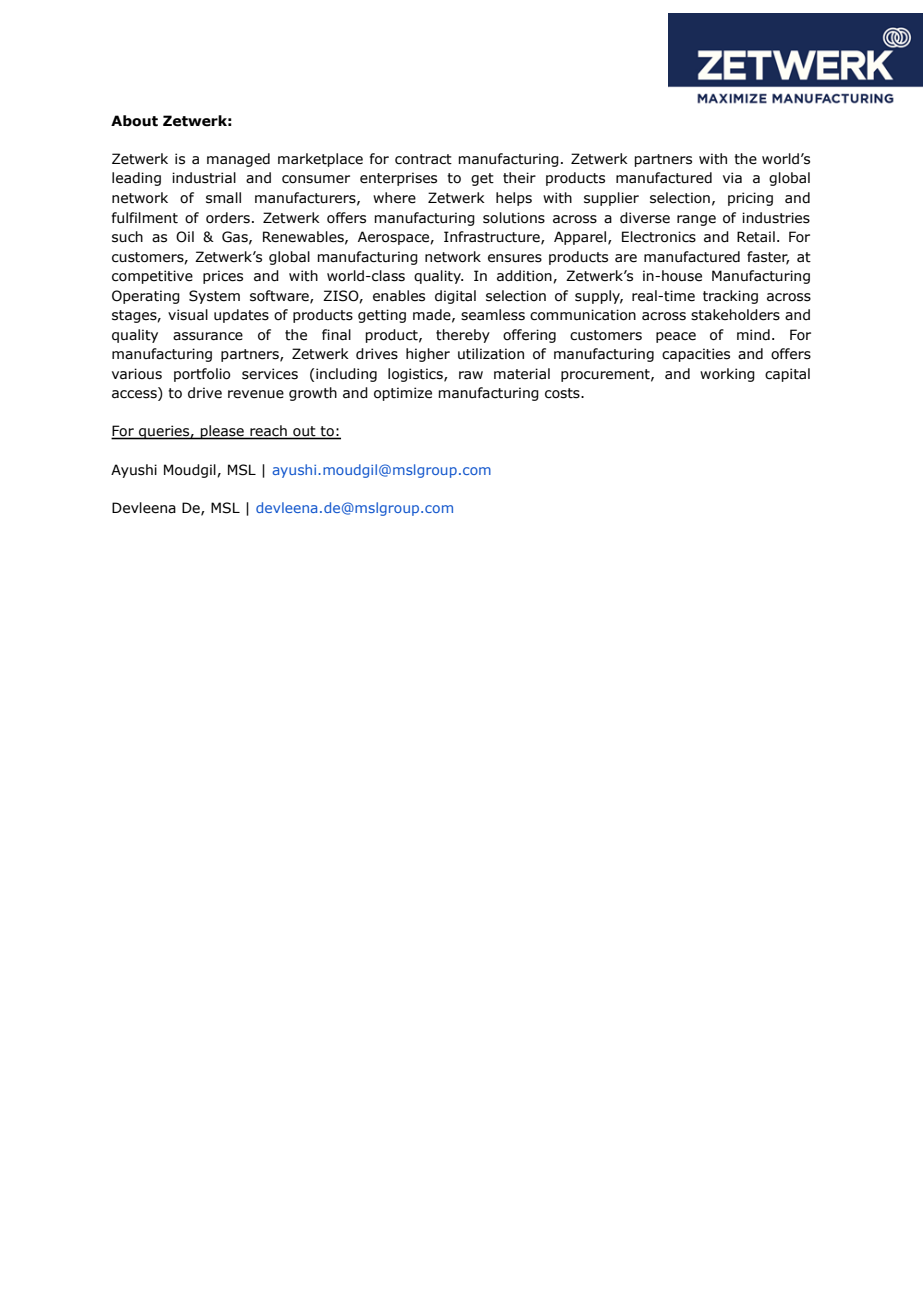 The height and width of the image is (1307, 924). I want to click on capacities, so click(696, 355).
